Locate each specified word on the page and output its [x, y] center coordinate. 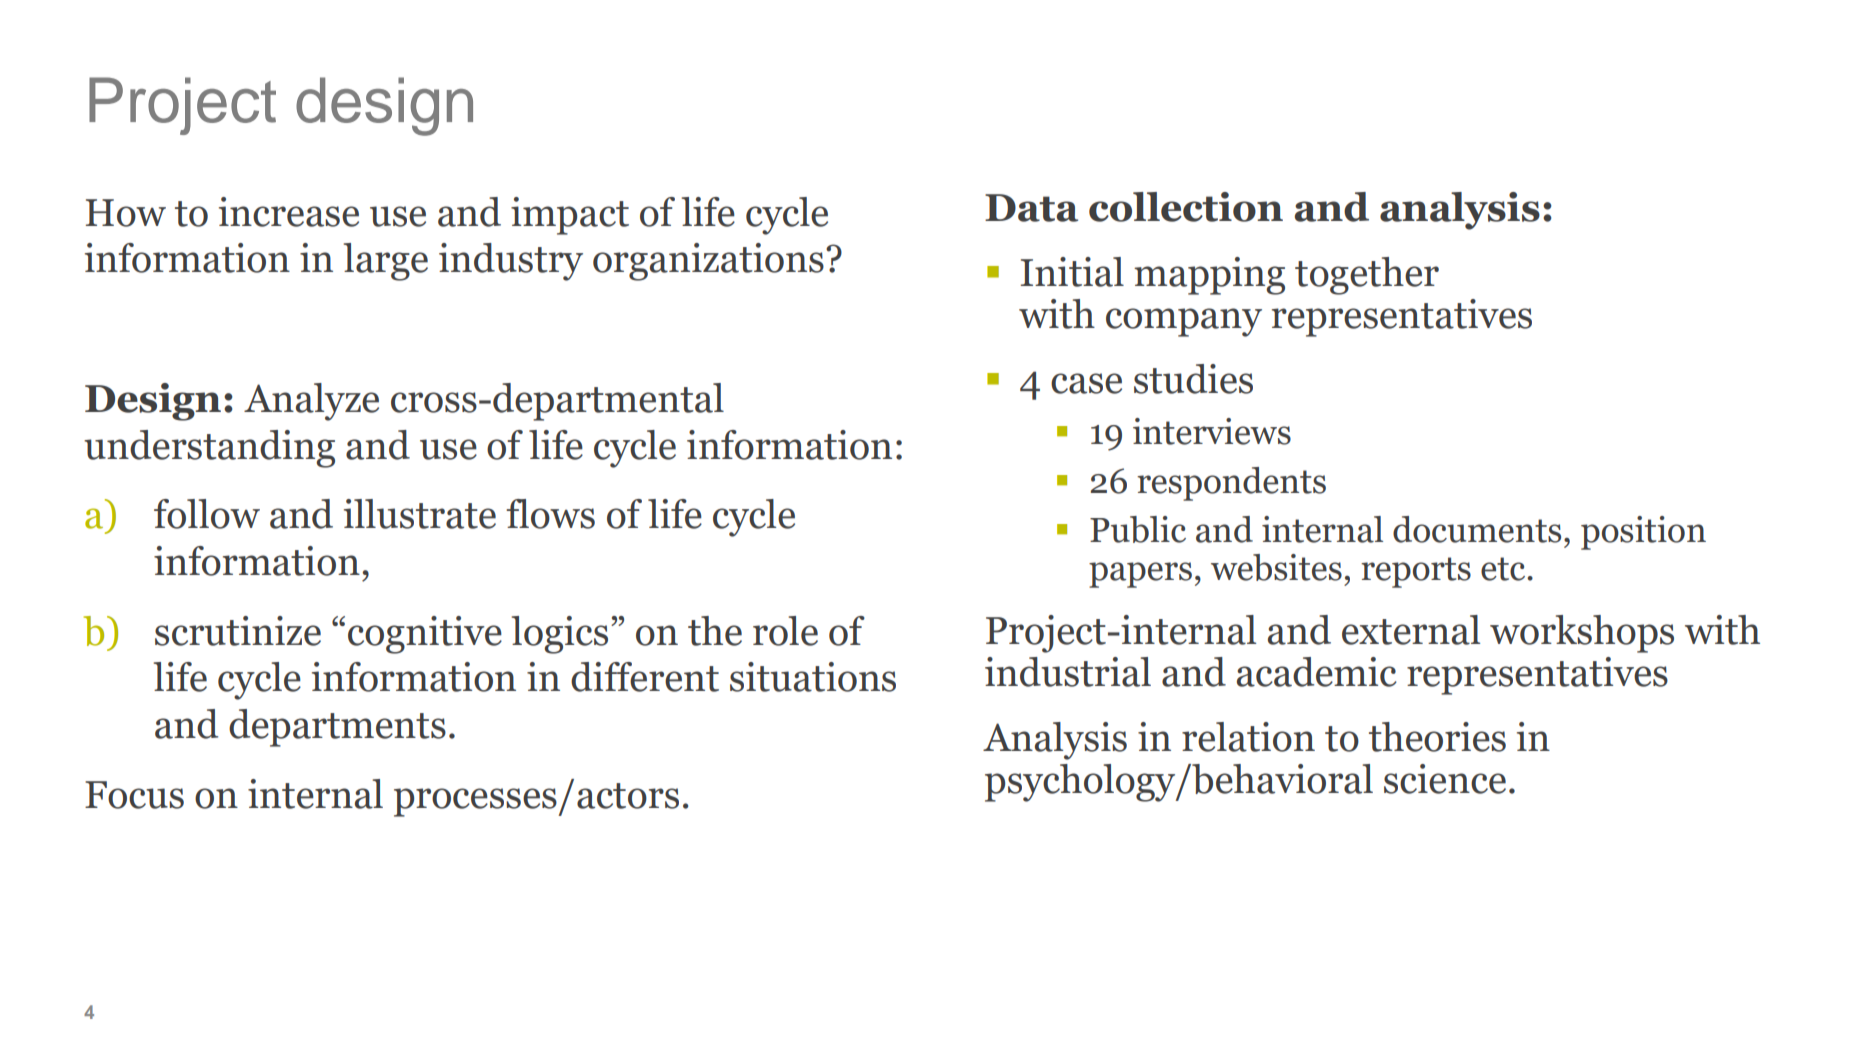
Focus [134, 795]
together [1367, 276]
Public [1138, 529]
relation [1248, 737]
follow [207, 514]
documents [1477, 529]
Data [1031, 208]
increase [289, 212]
